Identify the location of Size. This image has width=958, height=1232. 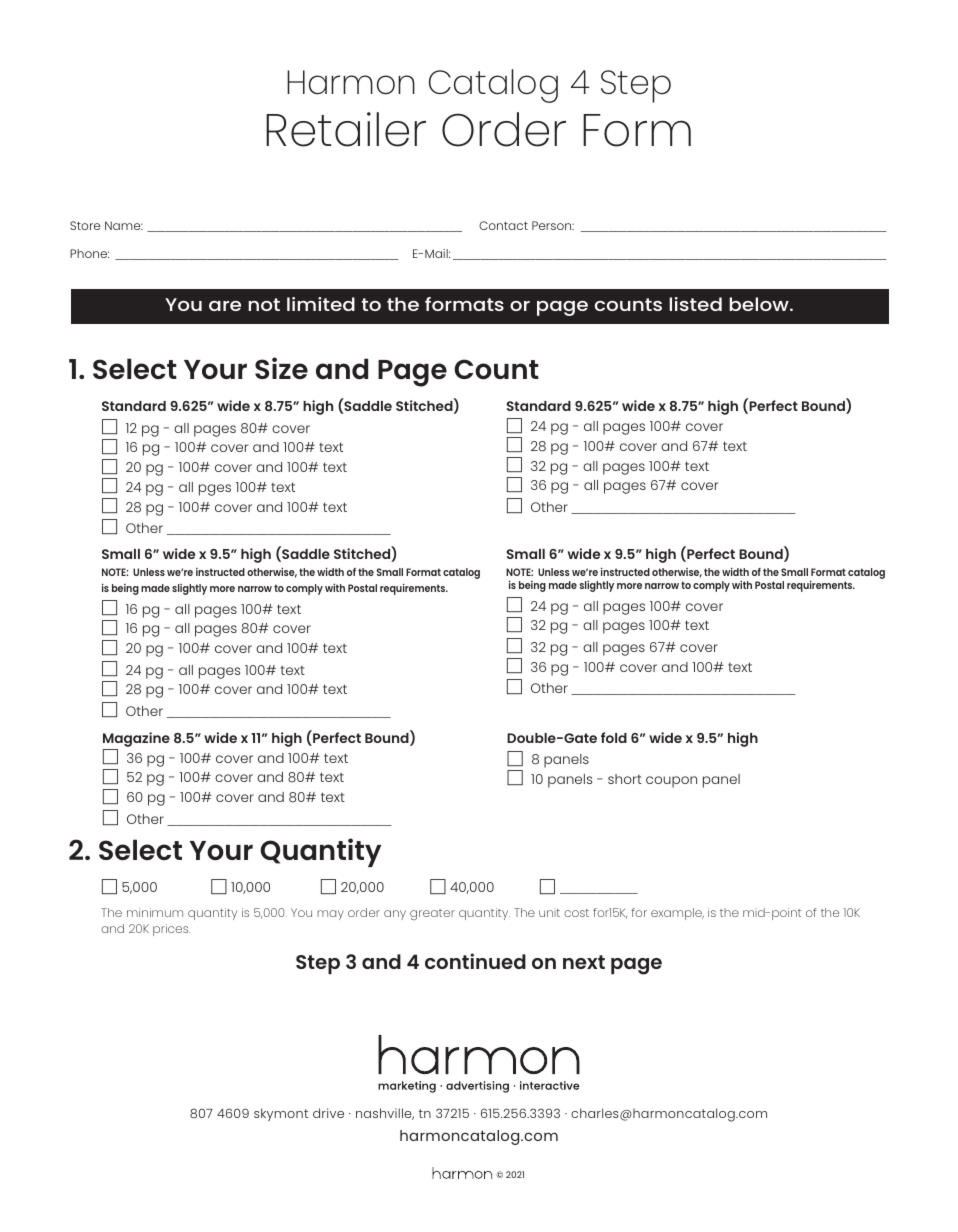
(281, 368).
